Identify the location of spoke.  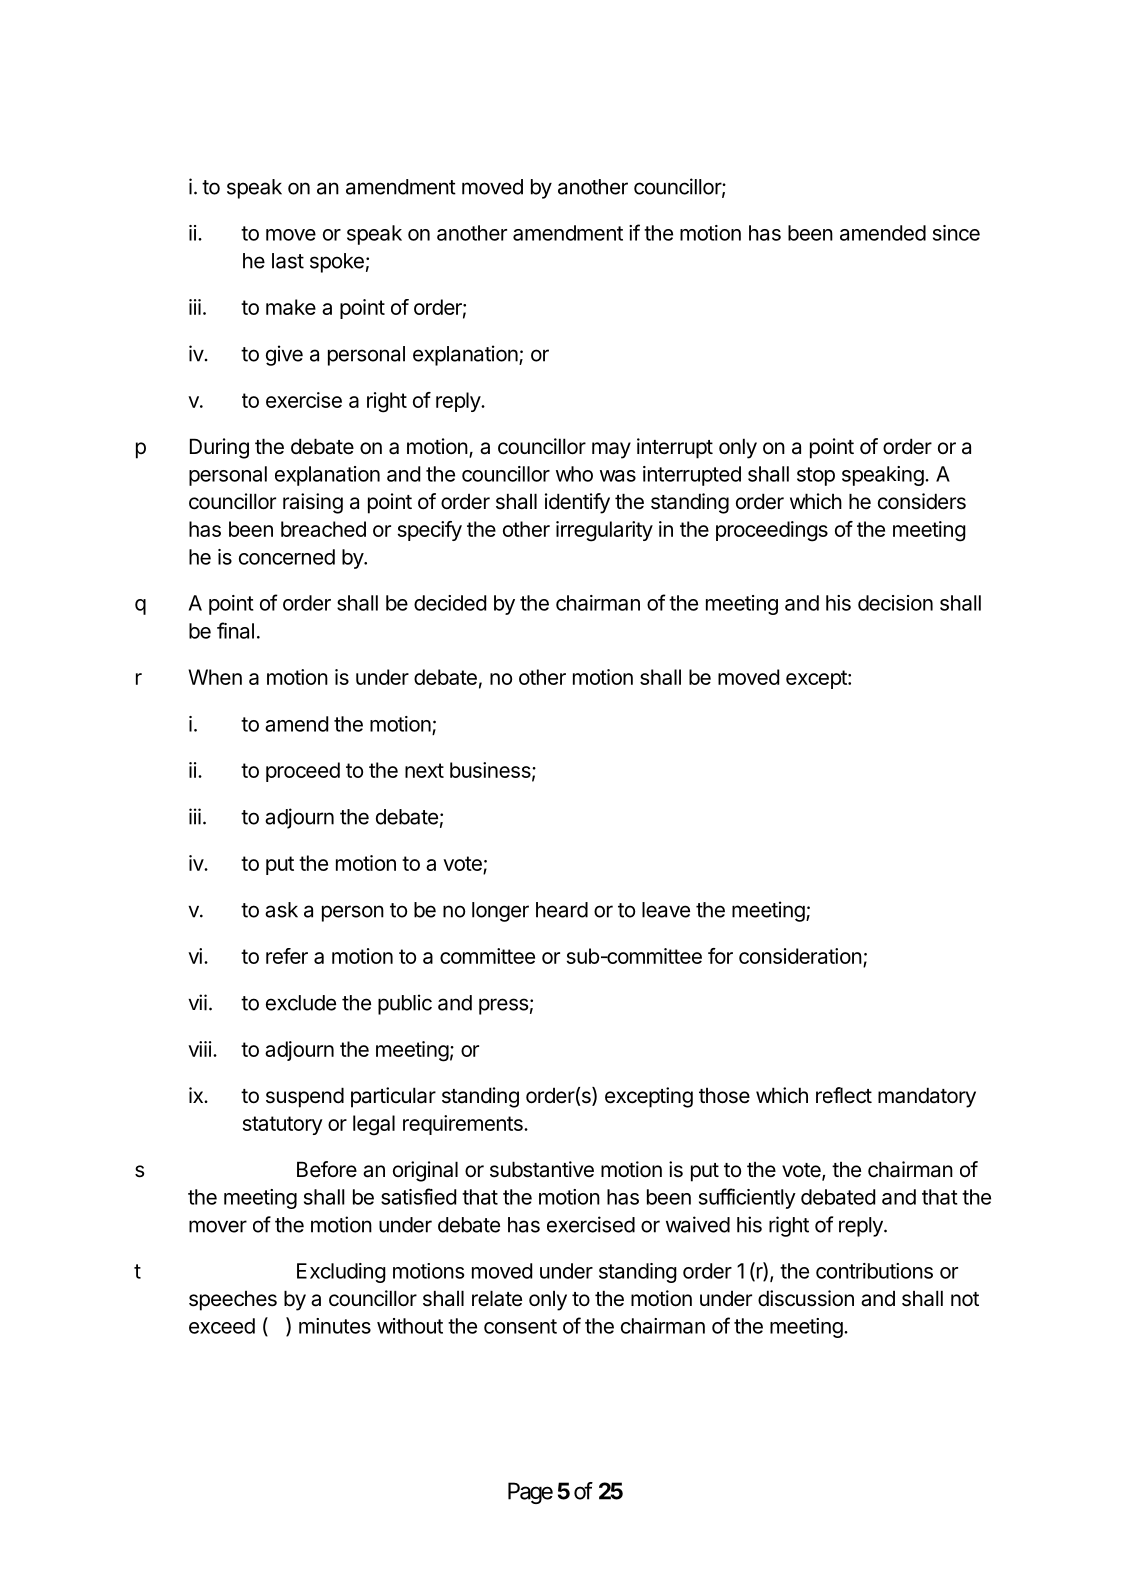
(337, 263).
